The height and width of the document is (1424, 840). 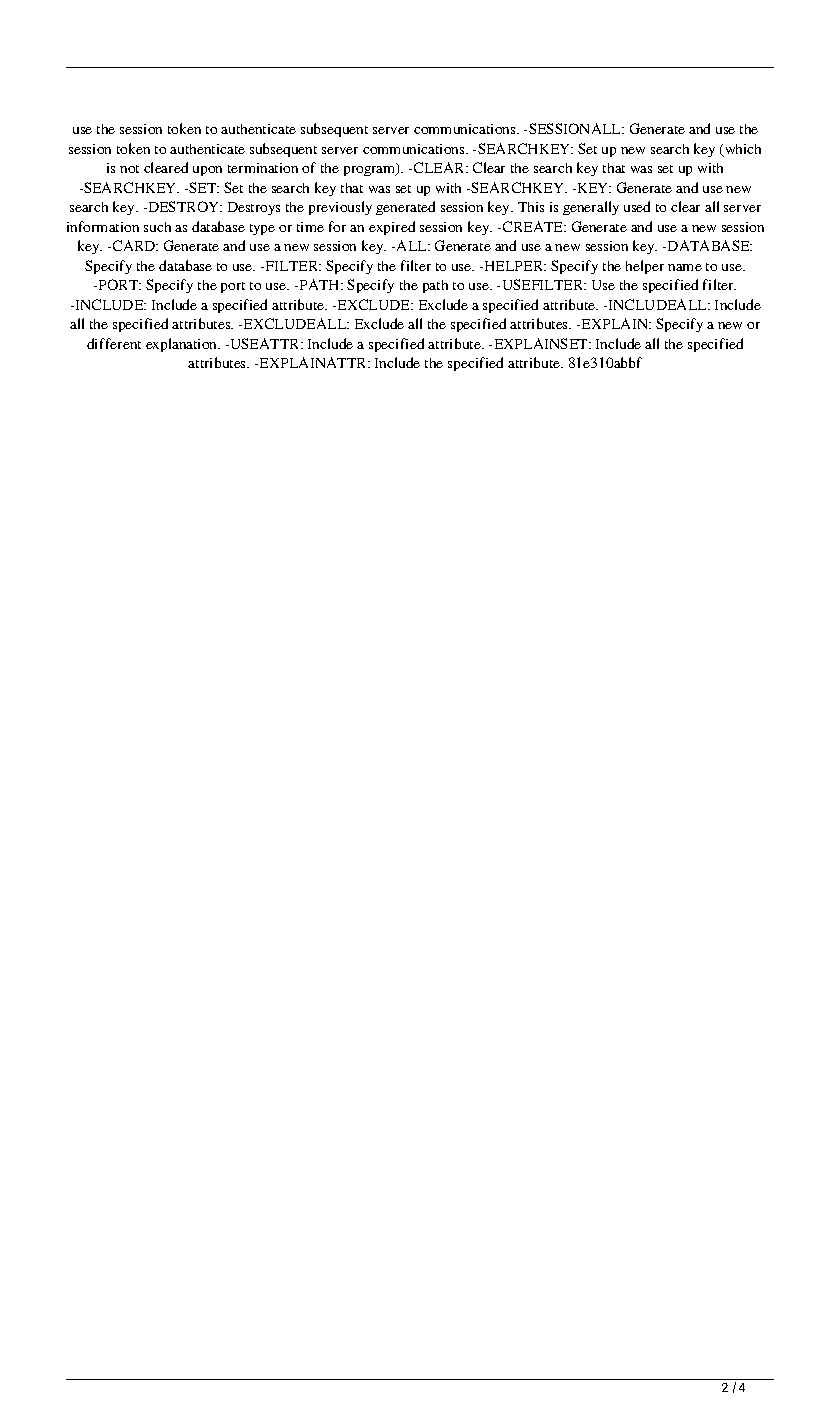 What do you see at coordinates (534, 226) in the document?
I see `CREATE` at bounding box center [534, 226].
